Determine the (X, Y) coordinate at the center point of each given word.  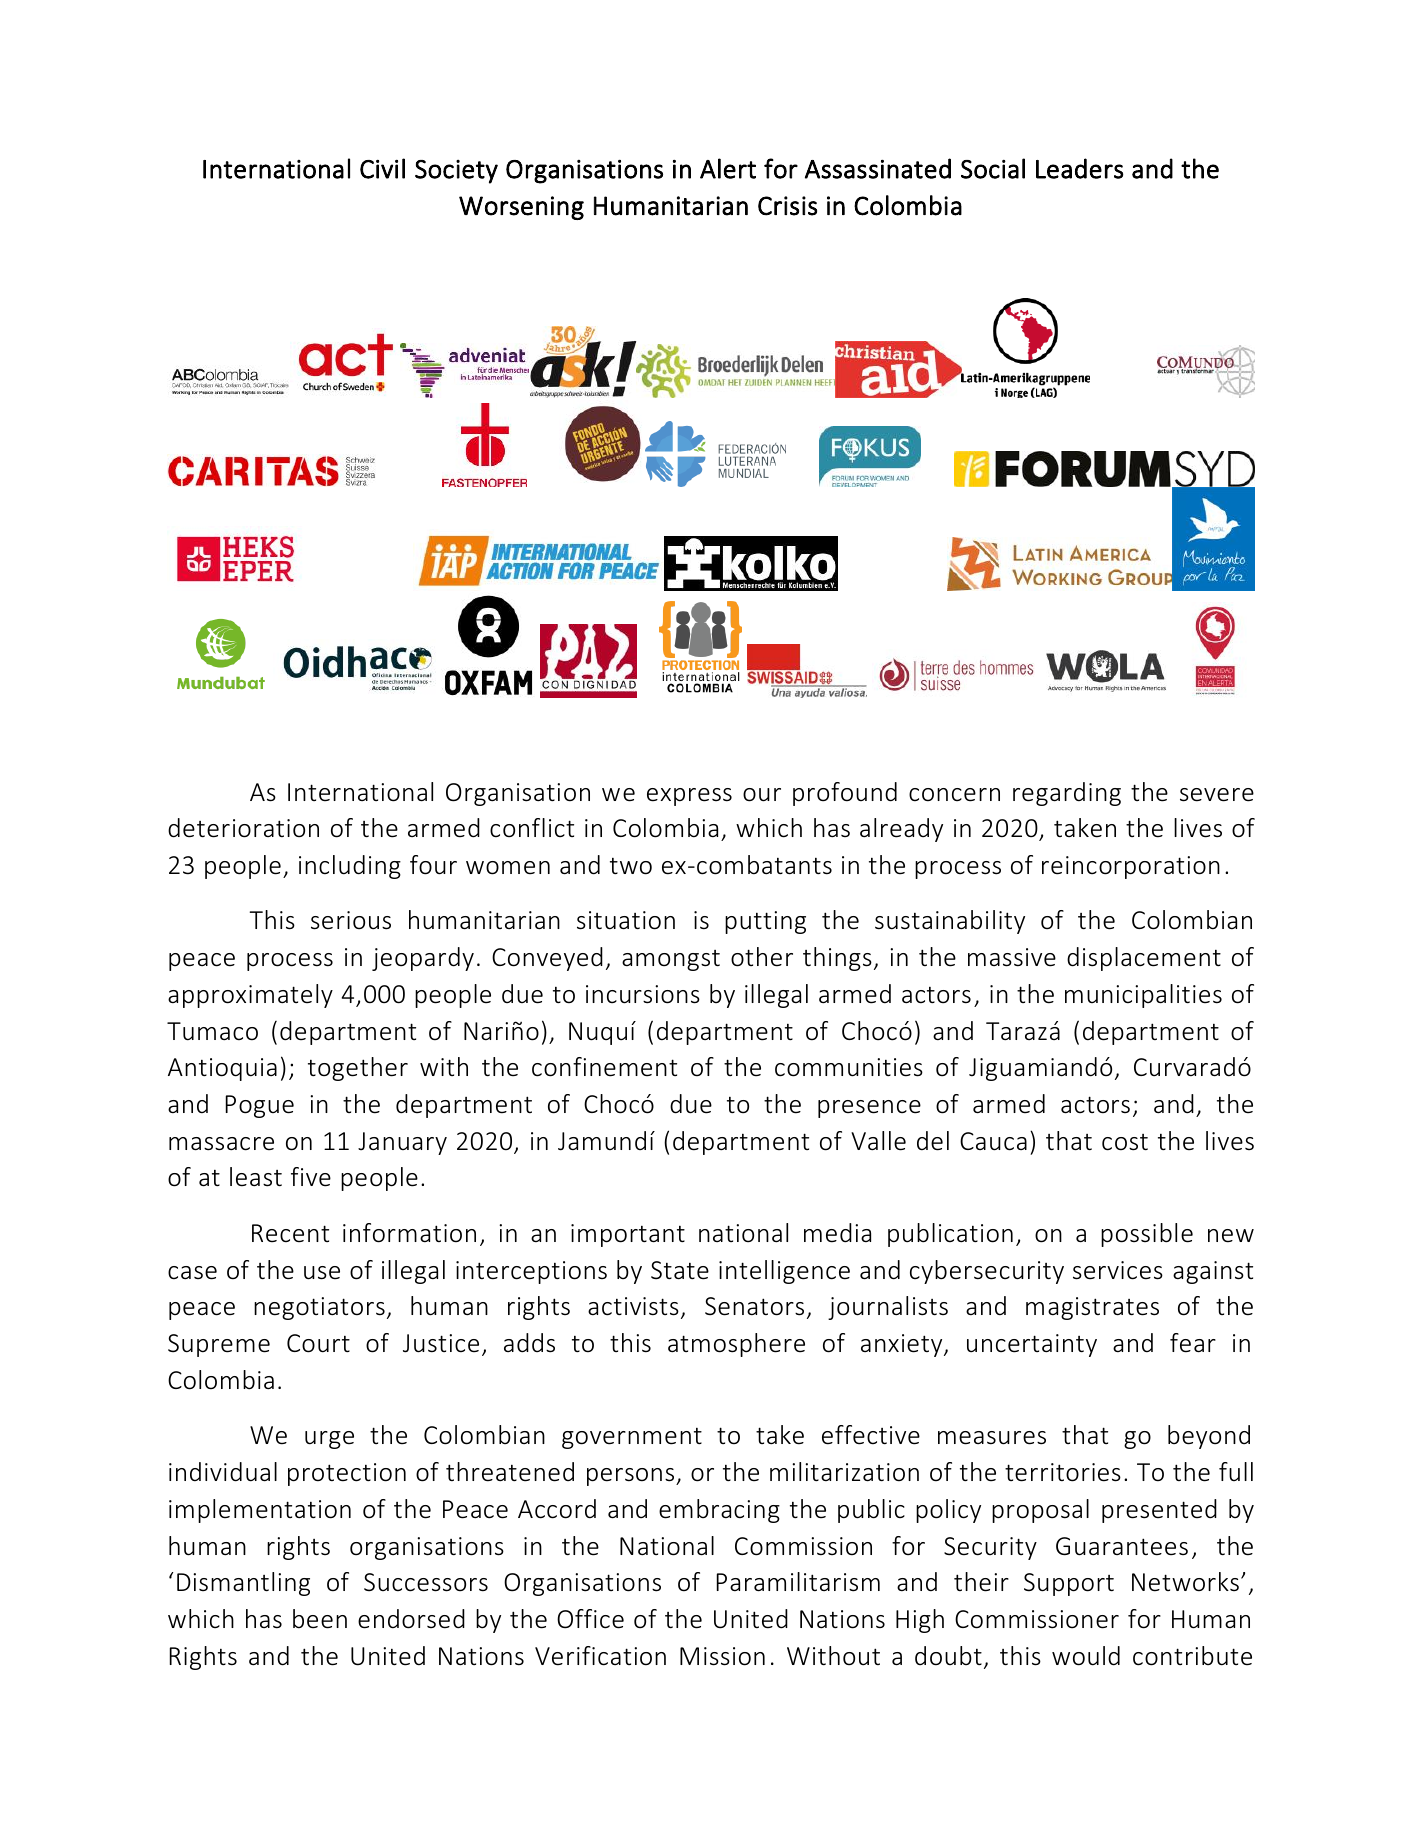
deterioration (243, 828)
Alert (728, 168)
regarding (1067, 794)
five (311, 1177)
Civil (382, 168)
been (320, 1619)
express (689, 797)
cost (1125, 1142)
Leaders (1079, 168)
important (628, 1235)
